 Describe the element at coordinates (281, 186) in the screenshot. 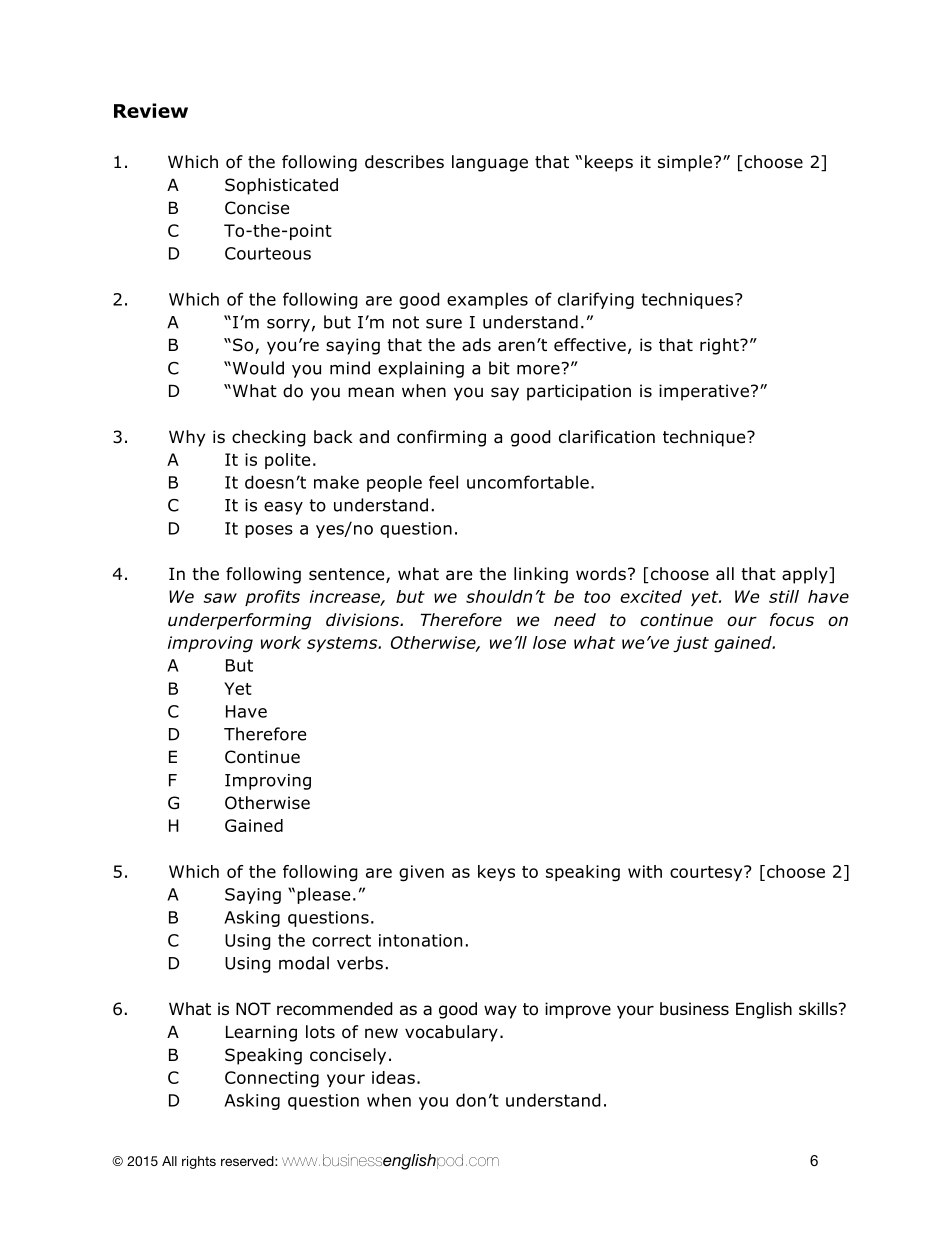

I see `Sophisticated` at that location.
